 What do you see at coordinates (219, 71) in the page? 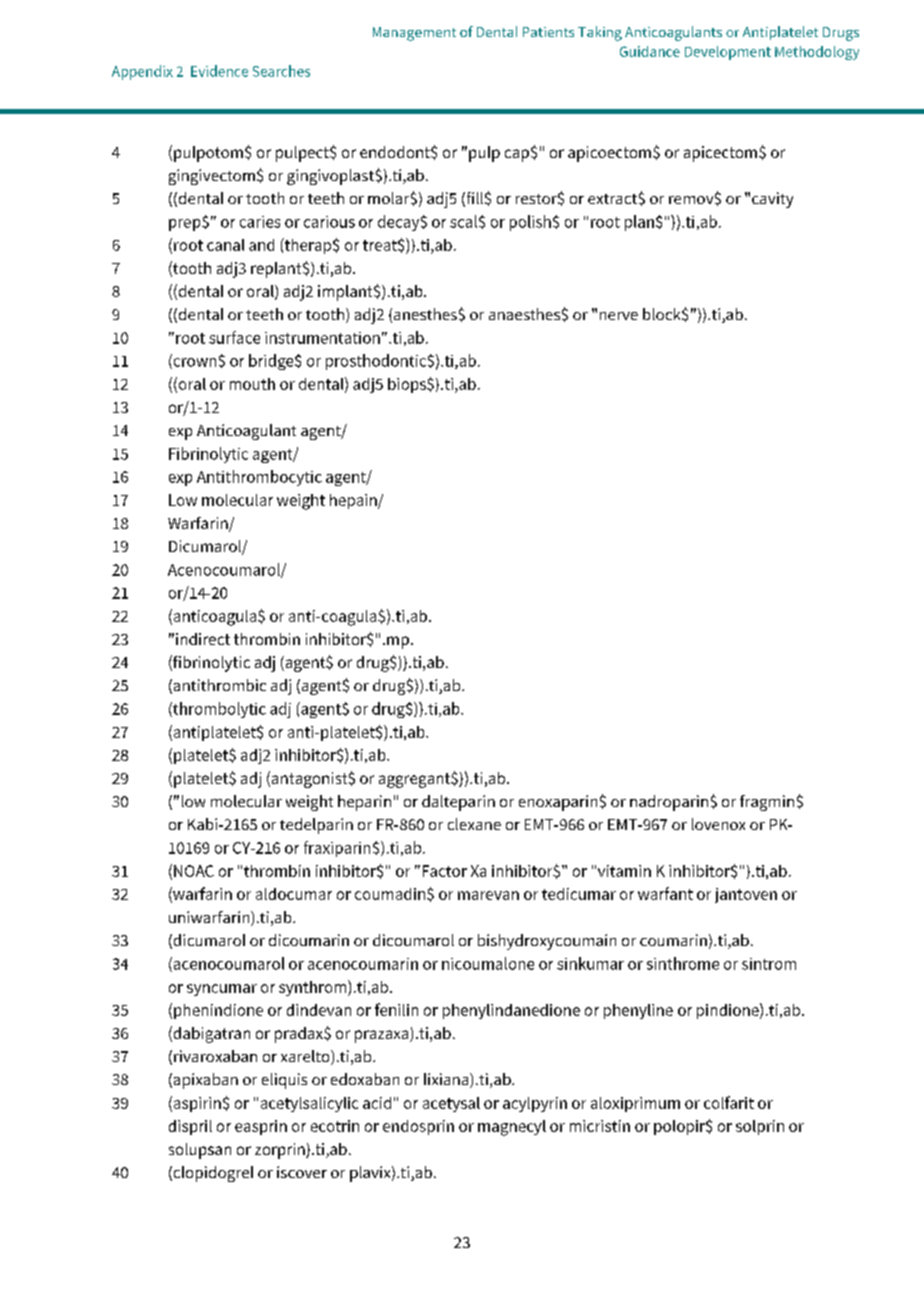
I see `Evidence` at bounding box center [219, 71].
